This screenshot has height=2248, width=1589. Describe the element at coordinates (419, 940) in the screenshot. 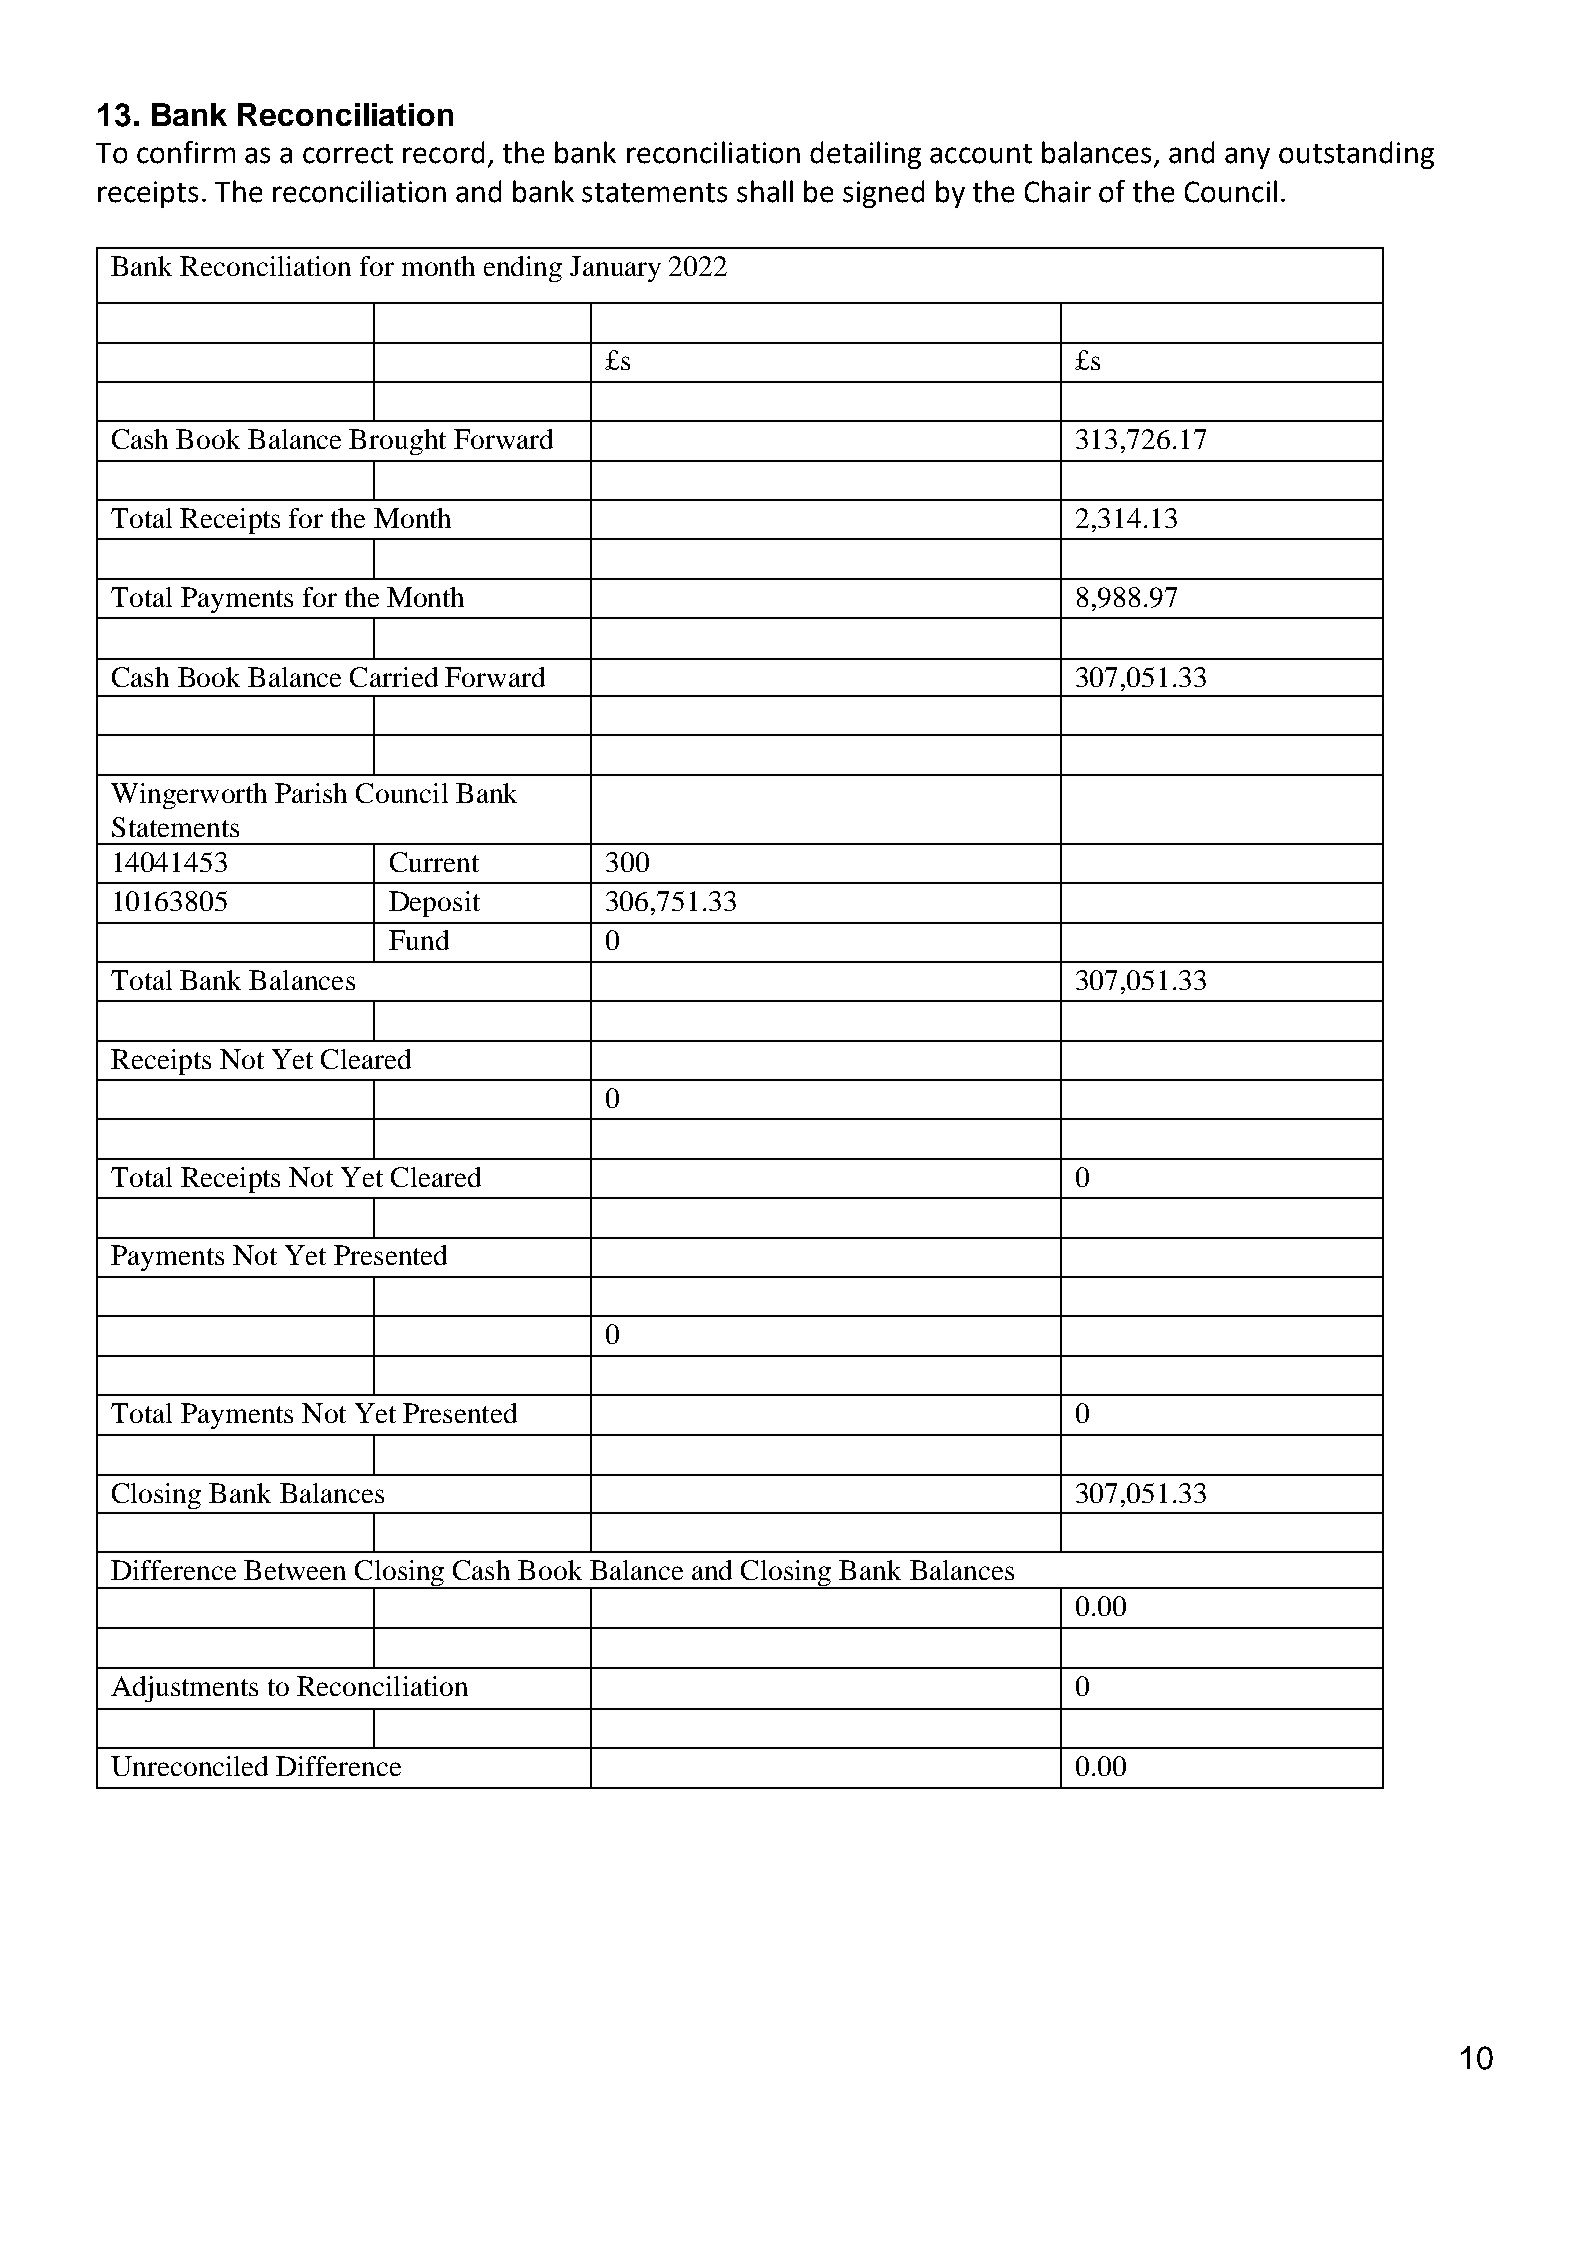

I see `Fund` at that location.
